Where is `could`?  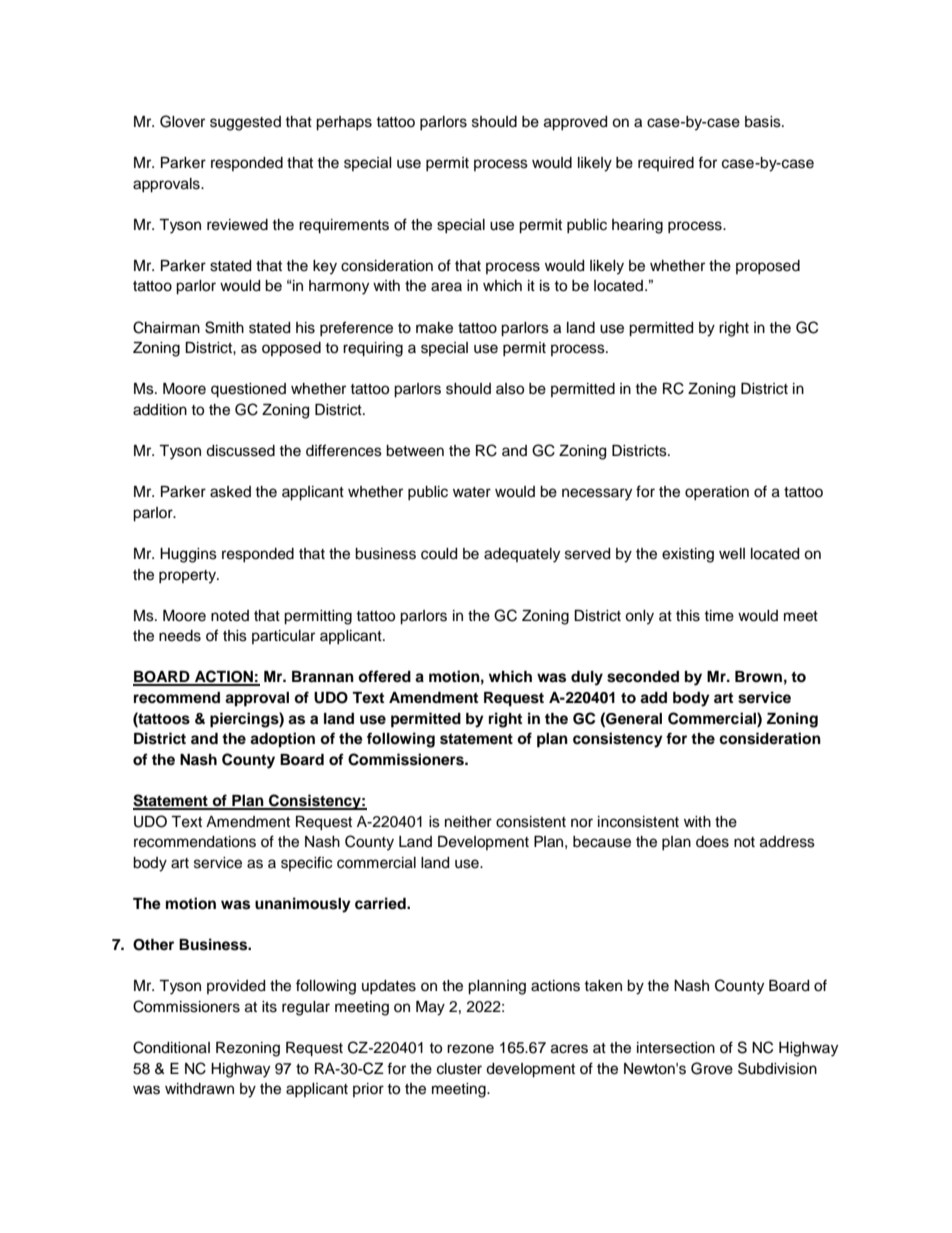 could is located at coordinates (439, 554).
